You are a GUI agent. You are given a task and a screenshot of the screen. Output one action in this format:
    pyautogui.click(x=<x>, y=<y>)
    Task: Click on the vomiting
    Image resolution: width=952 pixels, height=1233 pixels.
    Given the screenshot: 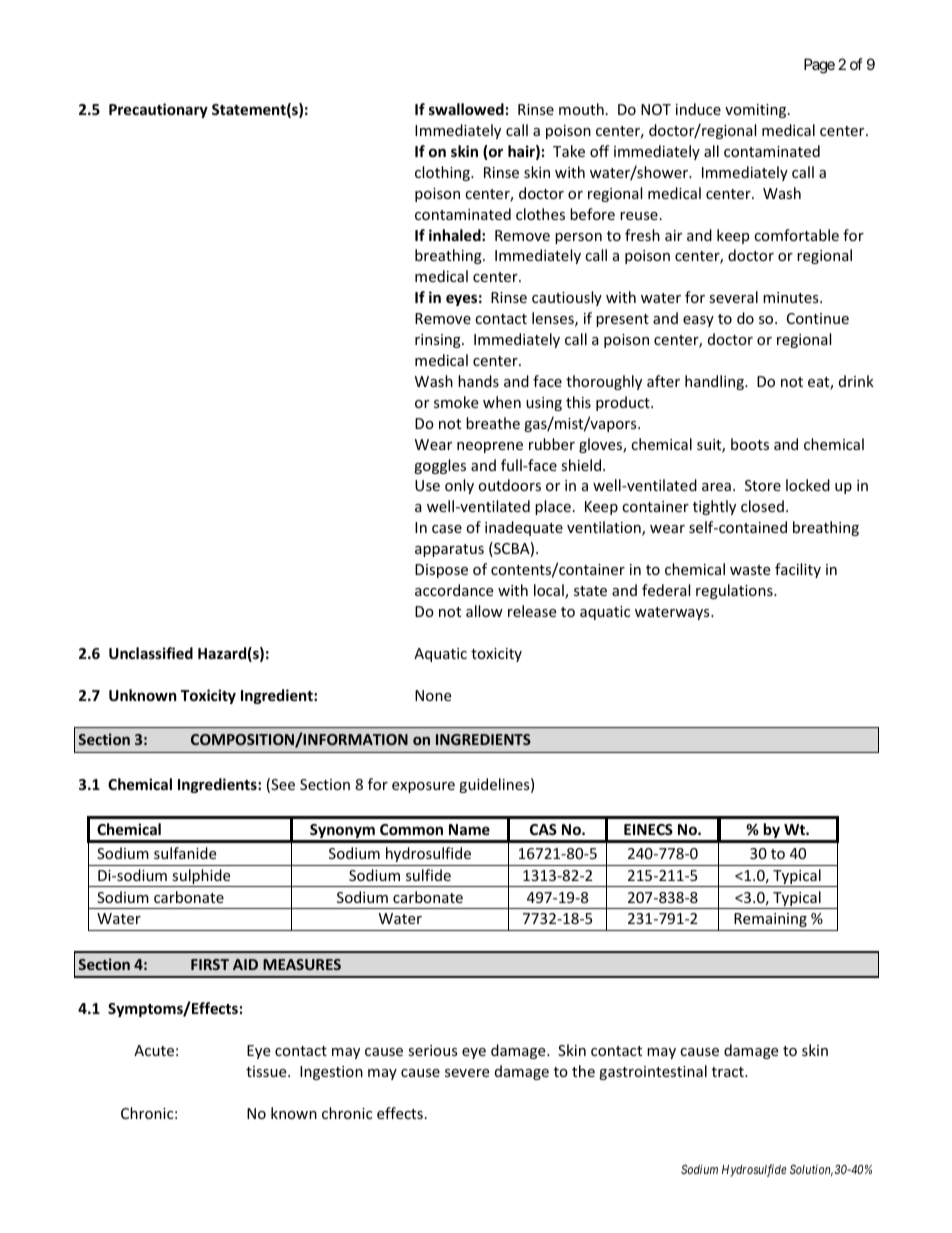 What is the action you would take?
    pyautogui.click(x=757, y=111)
